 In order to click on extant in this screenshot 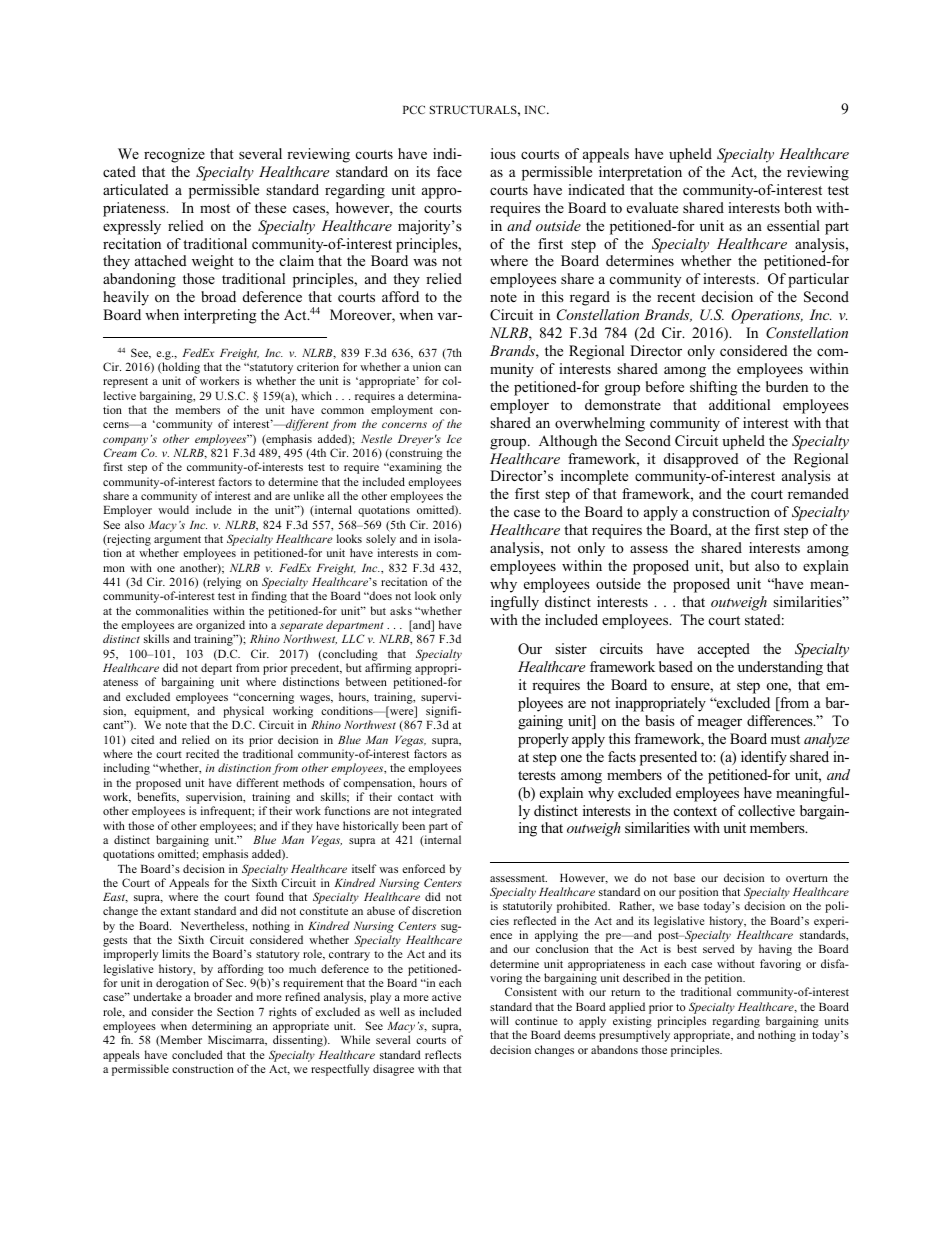, I will do `click(175, 911)`.
